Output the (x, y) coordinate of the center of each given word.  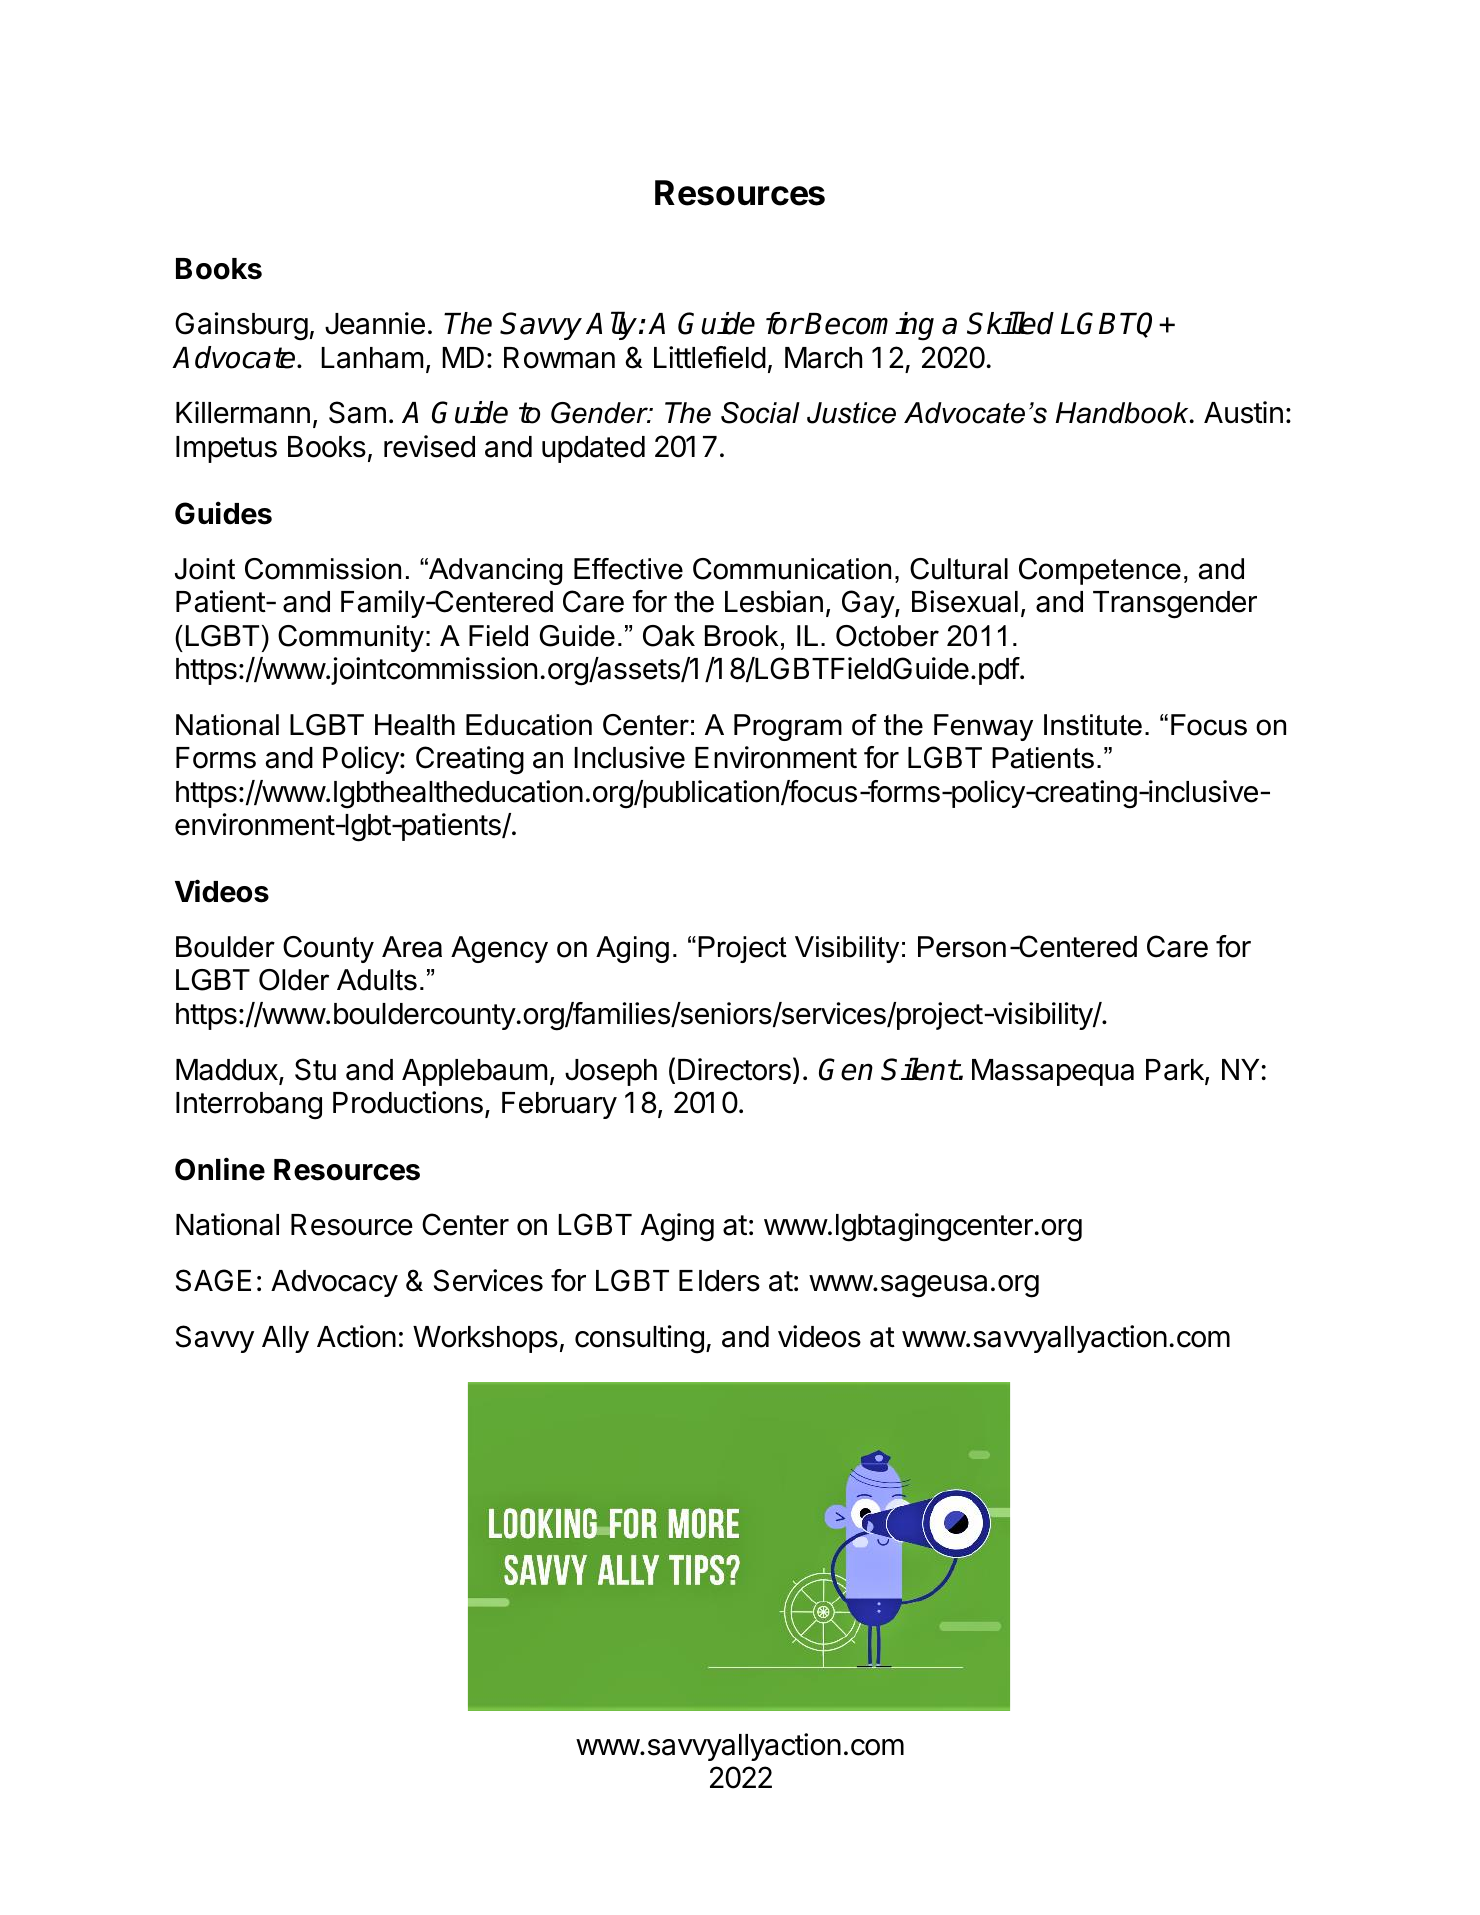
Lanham (372, 358)
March (823, 358)
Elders (719, 1281)
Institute (1093, 725)
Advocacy (334, 1283)
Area (412, 947)
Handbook (1123, 413)
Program (788, 727)
